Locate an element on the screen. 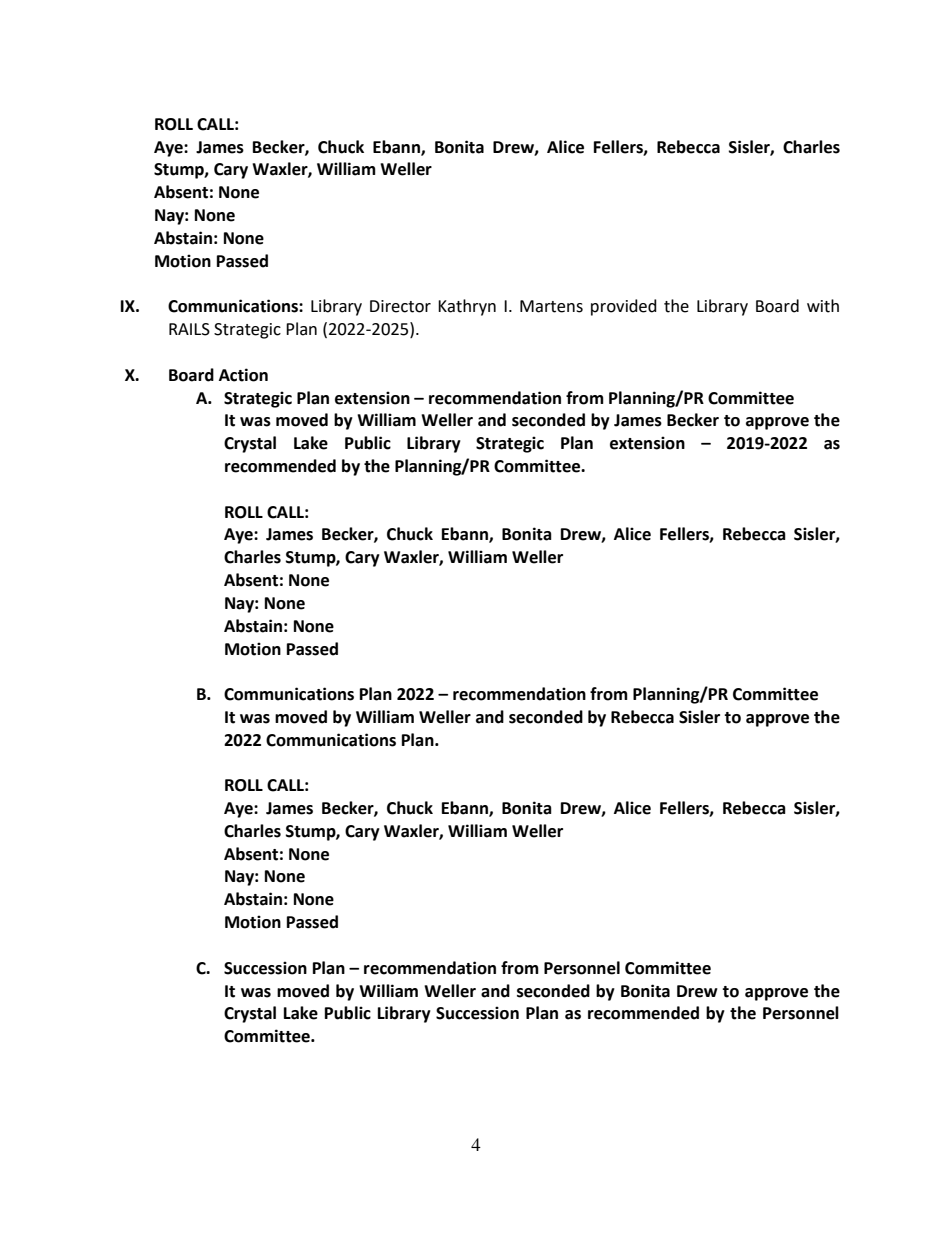 The width and height of the screenshot is (952, 1233). RAILS is located at coordinates (189, 329).
